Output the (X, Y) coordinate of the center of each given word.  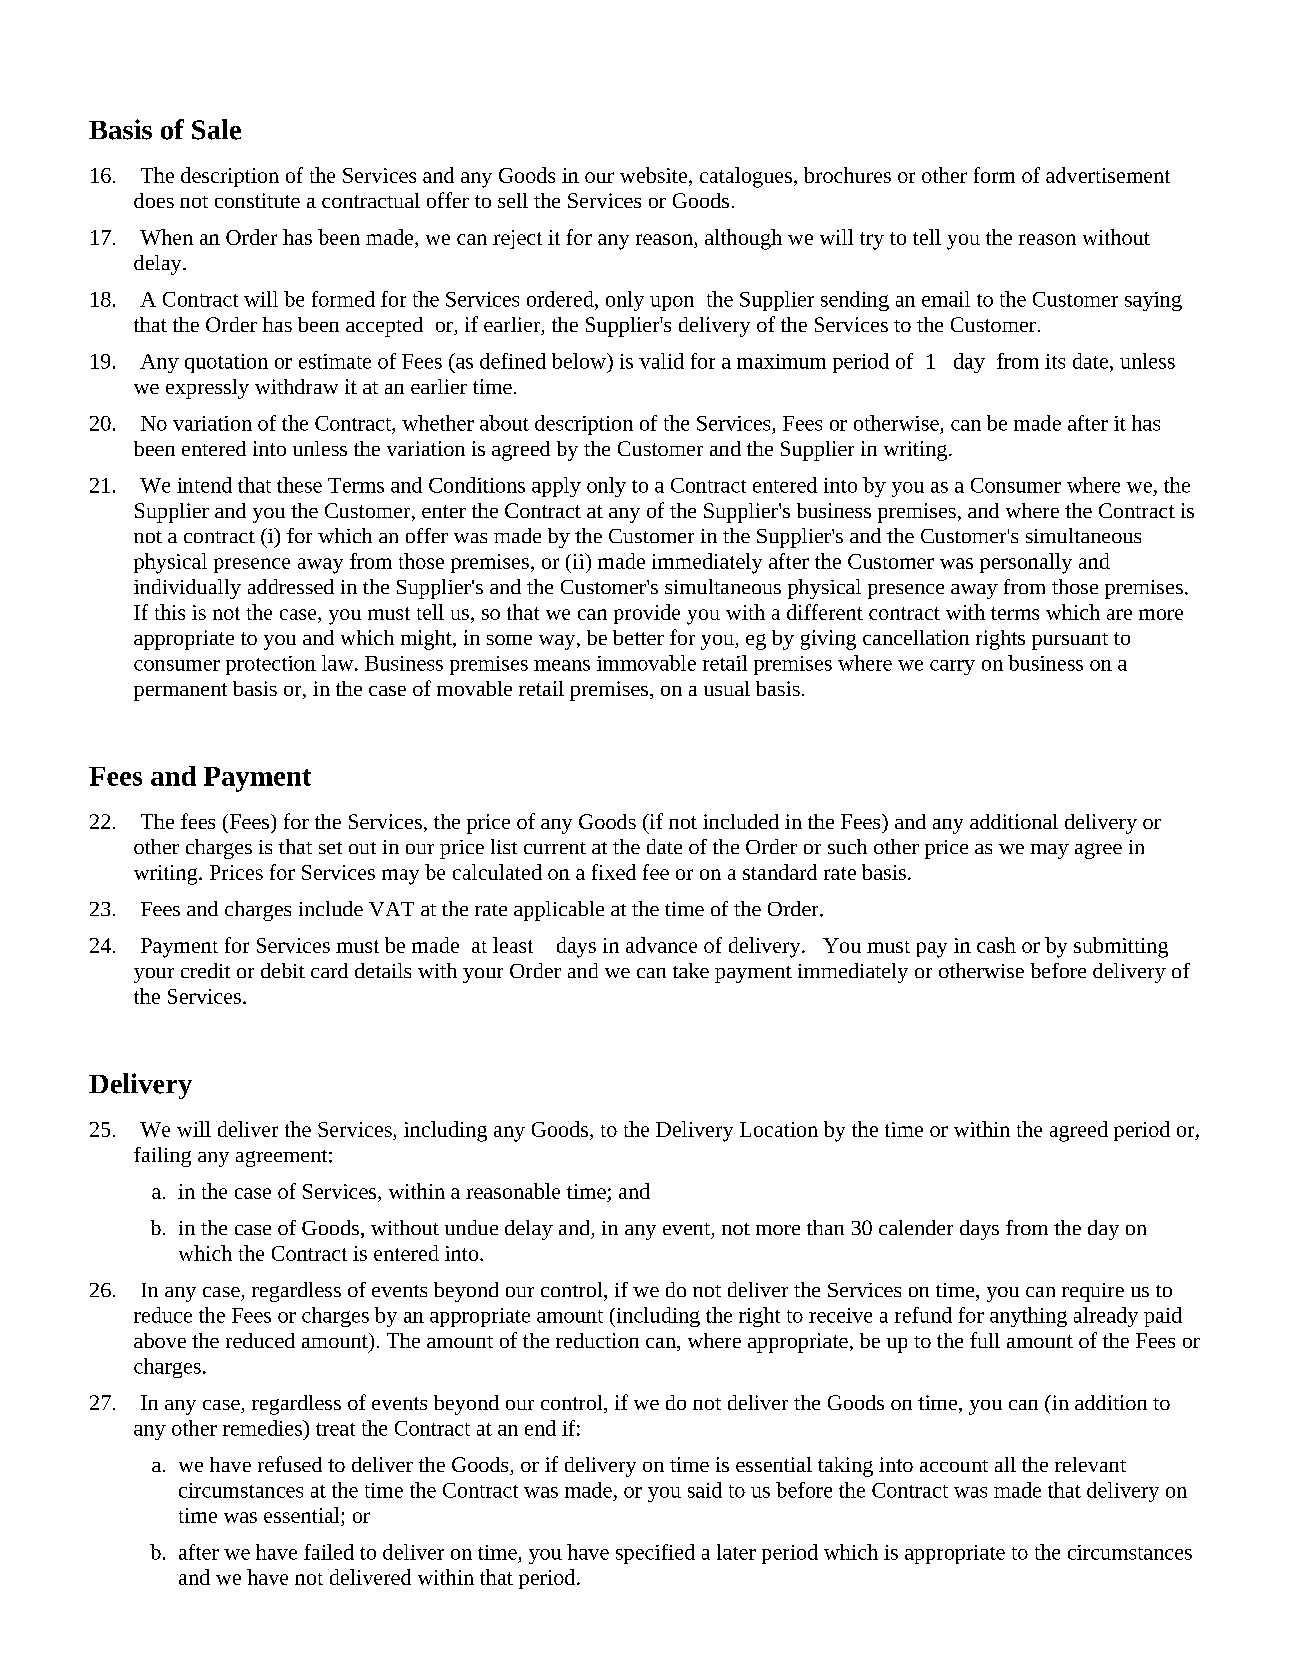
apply (556, 487)
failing (162, 1157)
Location (779, 1129)
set (330, 848)
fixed (614, 872)
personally (1026, 563)
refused (290, 1464)
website (653, 175)
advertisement (1108, 175)
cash (996, 945)
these (299, 485)
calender (916, 1227)
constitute (257, 200)
